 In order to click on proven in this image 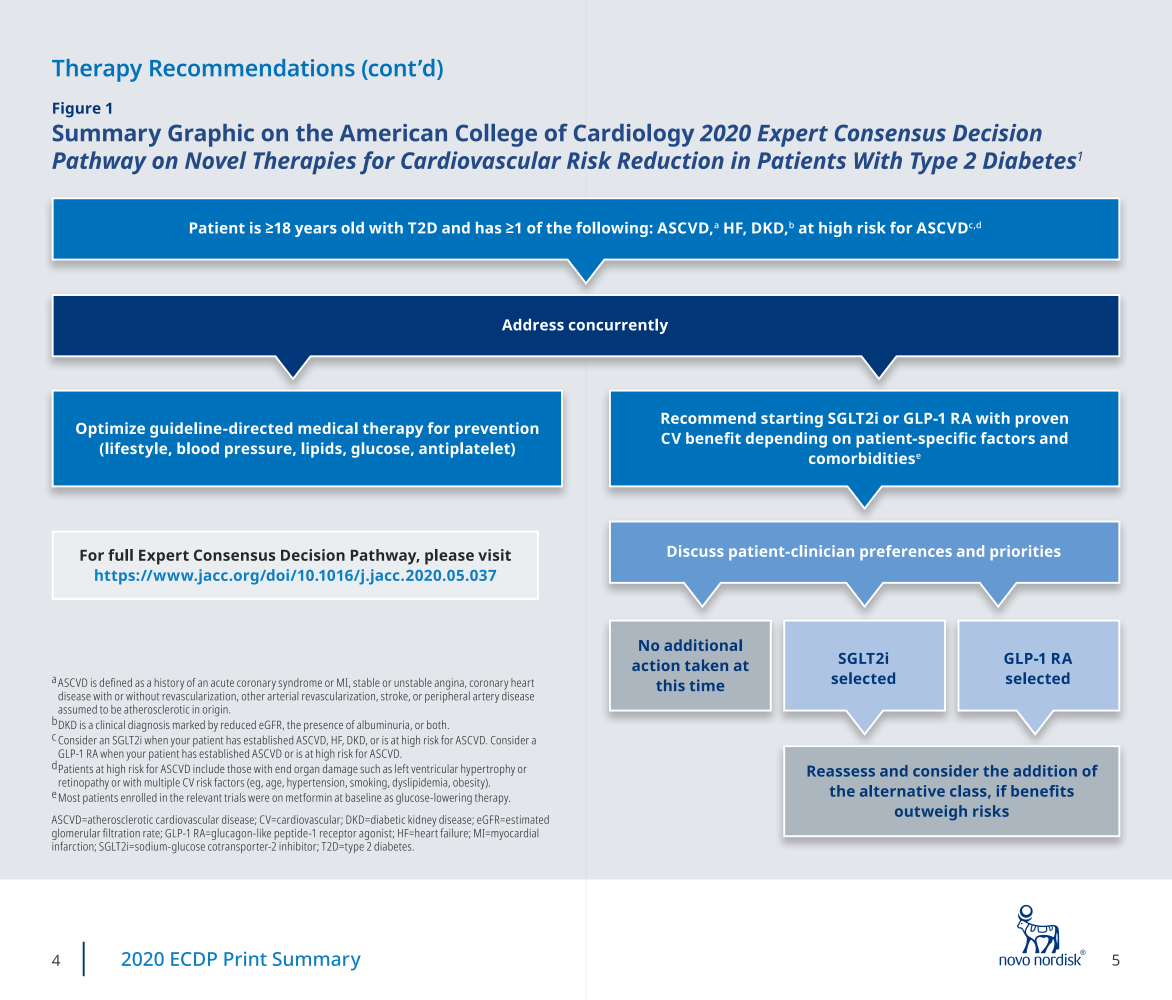, I will do `click(1042, 421)`.
